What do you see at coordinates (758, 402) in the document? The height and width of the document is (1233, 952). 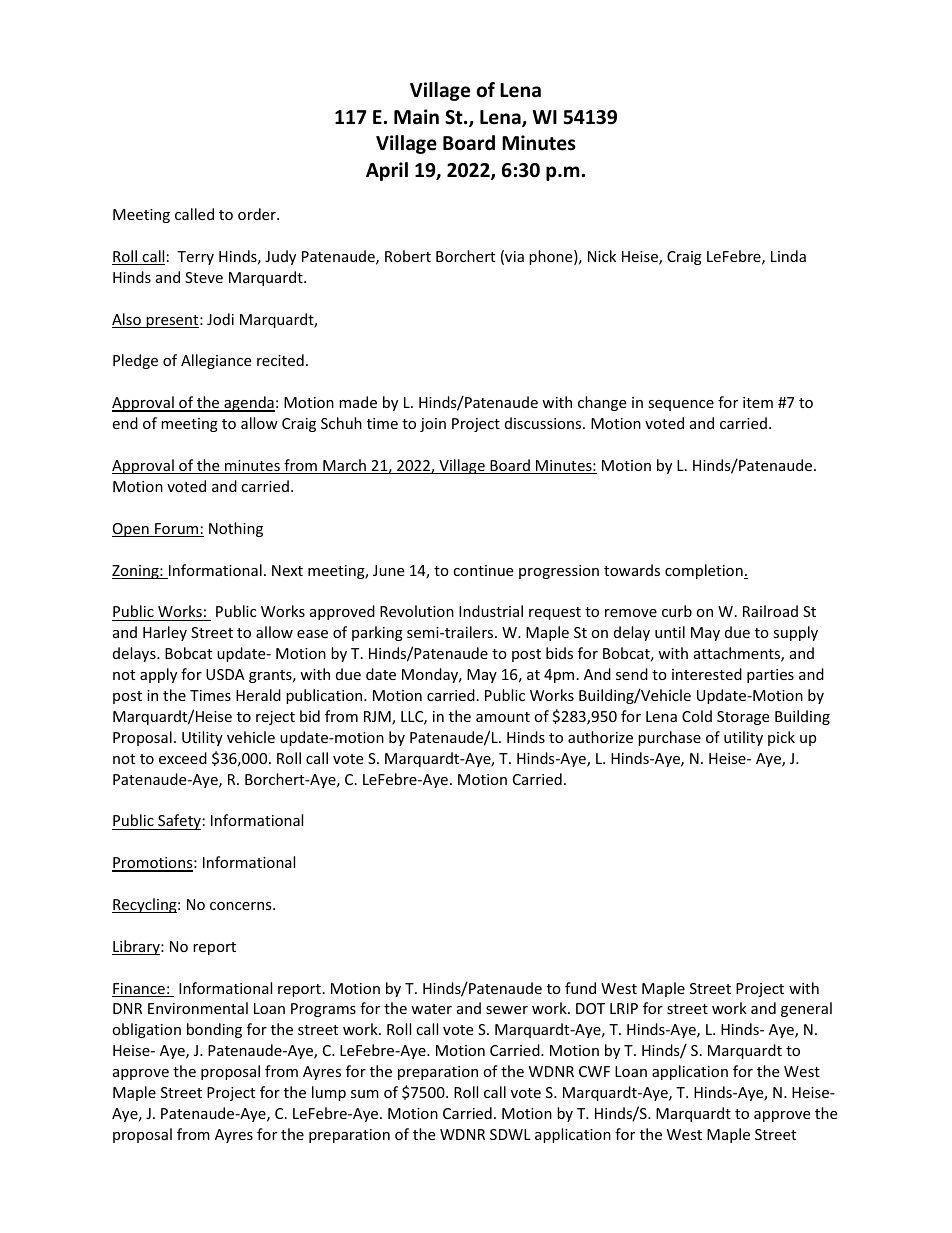 I see `item` at bounding box center [758, 402].
